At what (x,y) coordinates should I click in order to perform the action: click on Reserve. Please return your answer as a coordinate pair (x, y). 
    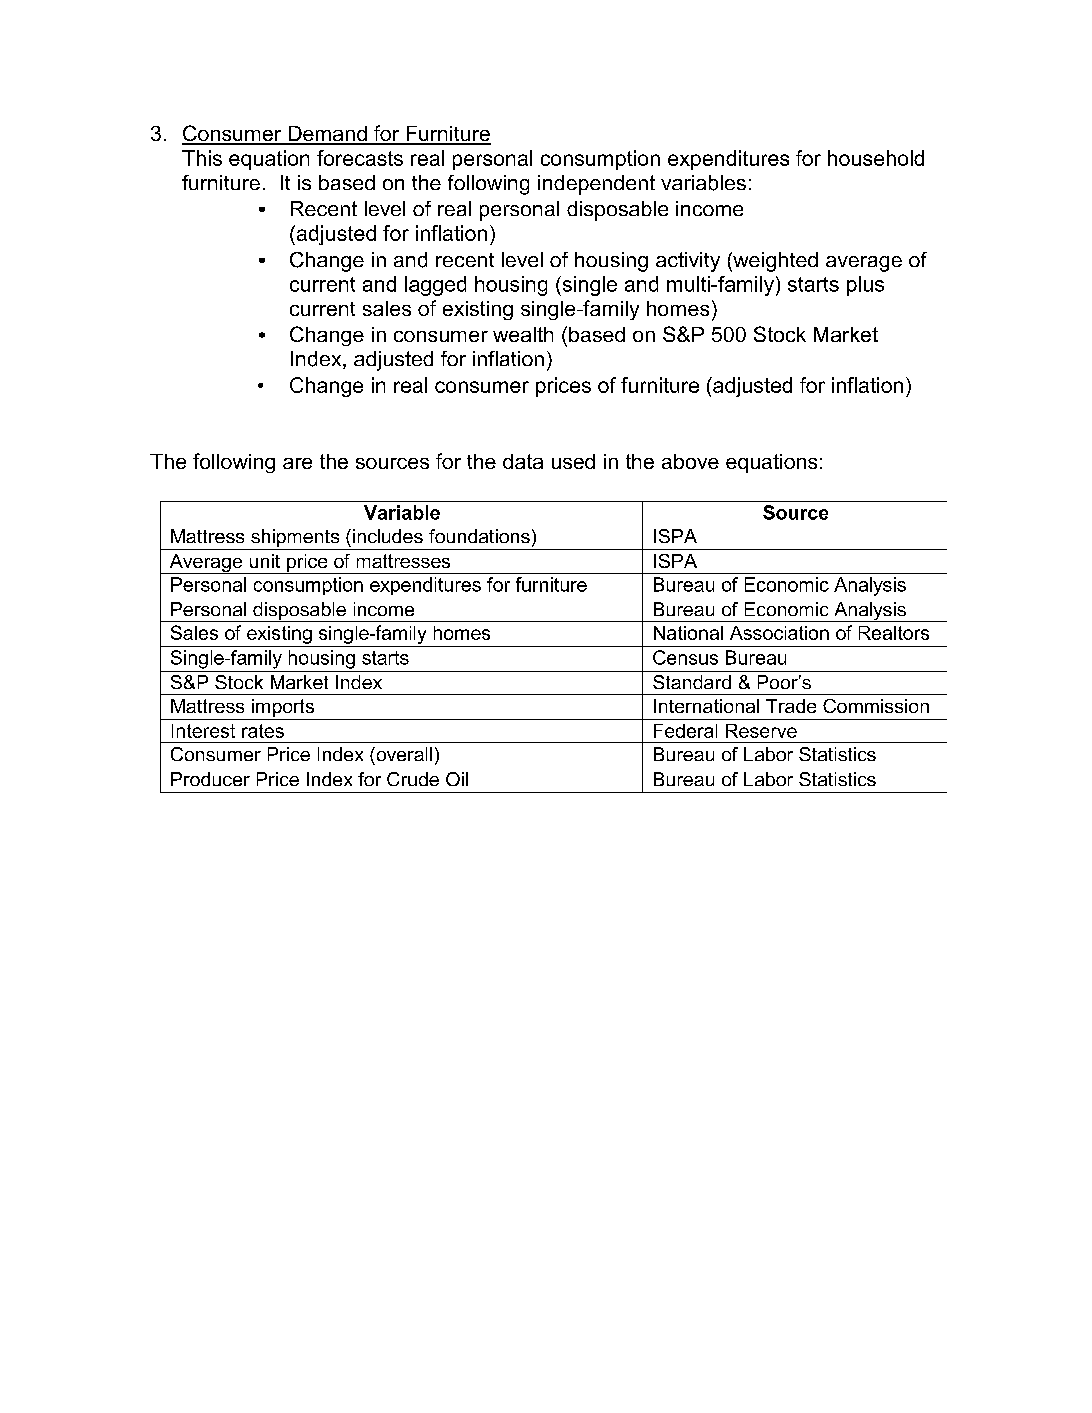
    Looking at the image, I should click on (761, 731).
